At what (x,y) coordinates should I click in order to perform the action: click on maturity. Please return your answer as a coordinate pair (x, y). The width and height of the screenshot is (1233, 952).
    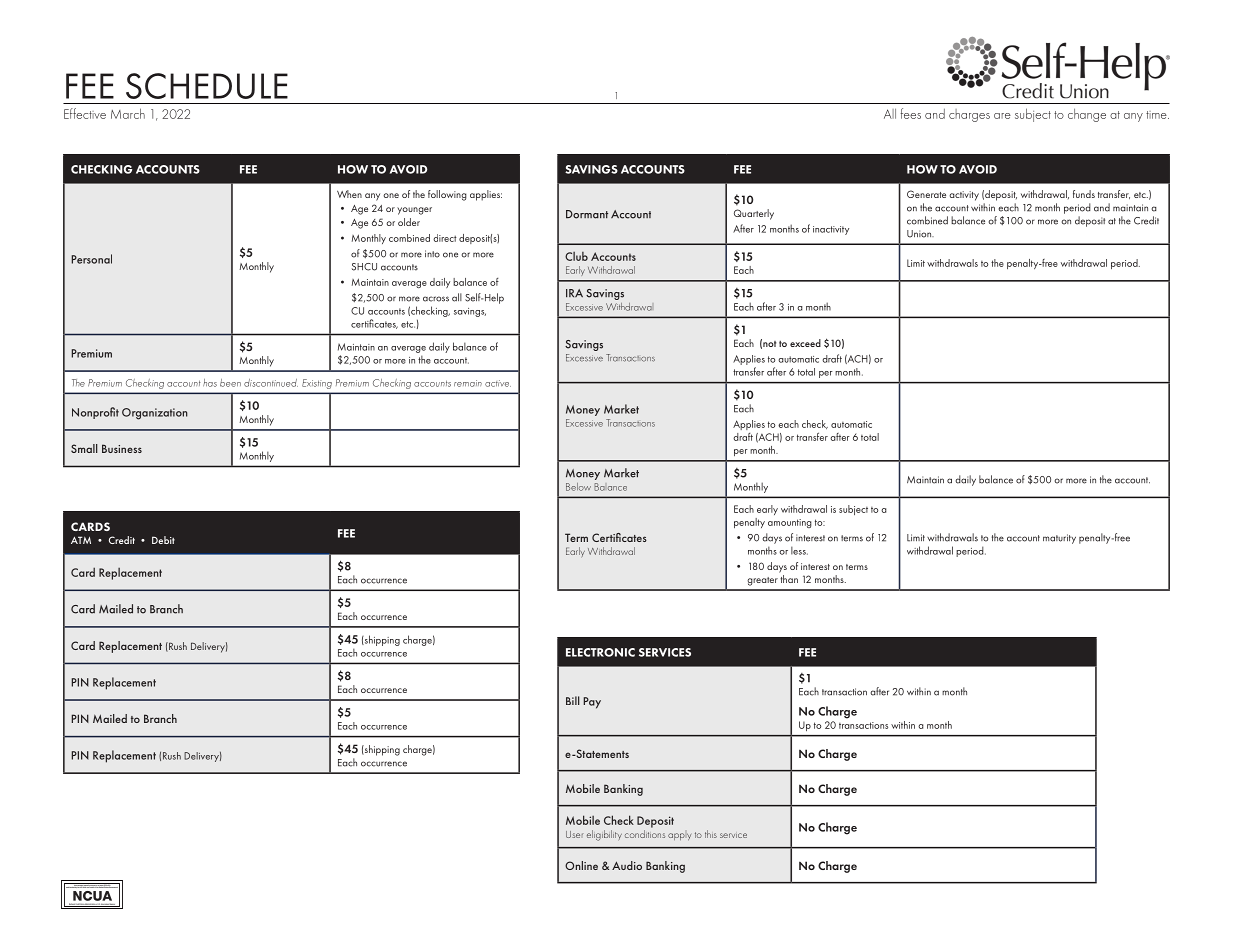
    Looking at the image, I should click on (1059, 539).
